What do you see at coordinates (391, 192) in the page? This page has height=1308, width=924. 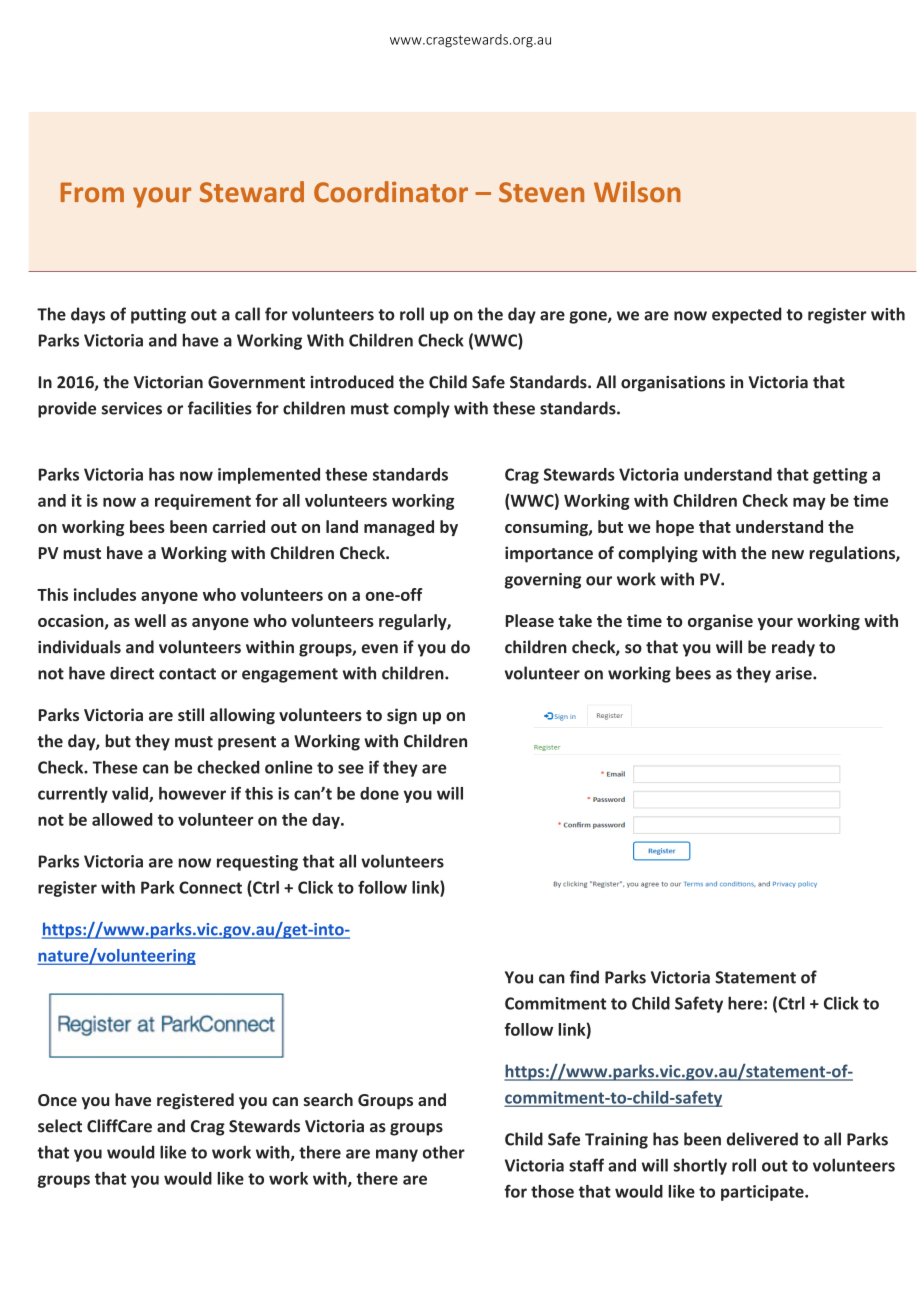 I see `Coordinator` at bounding box center [391, 192].
